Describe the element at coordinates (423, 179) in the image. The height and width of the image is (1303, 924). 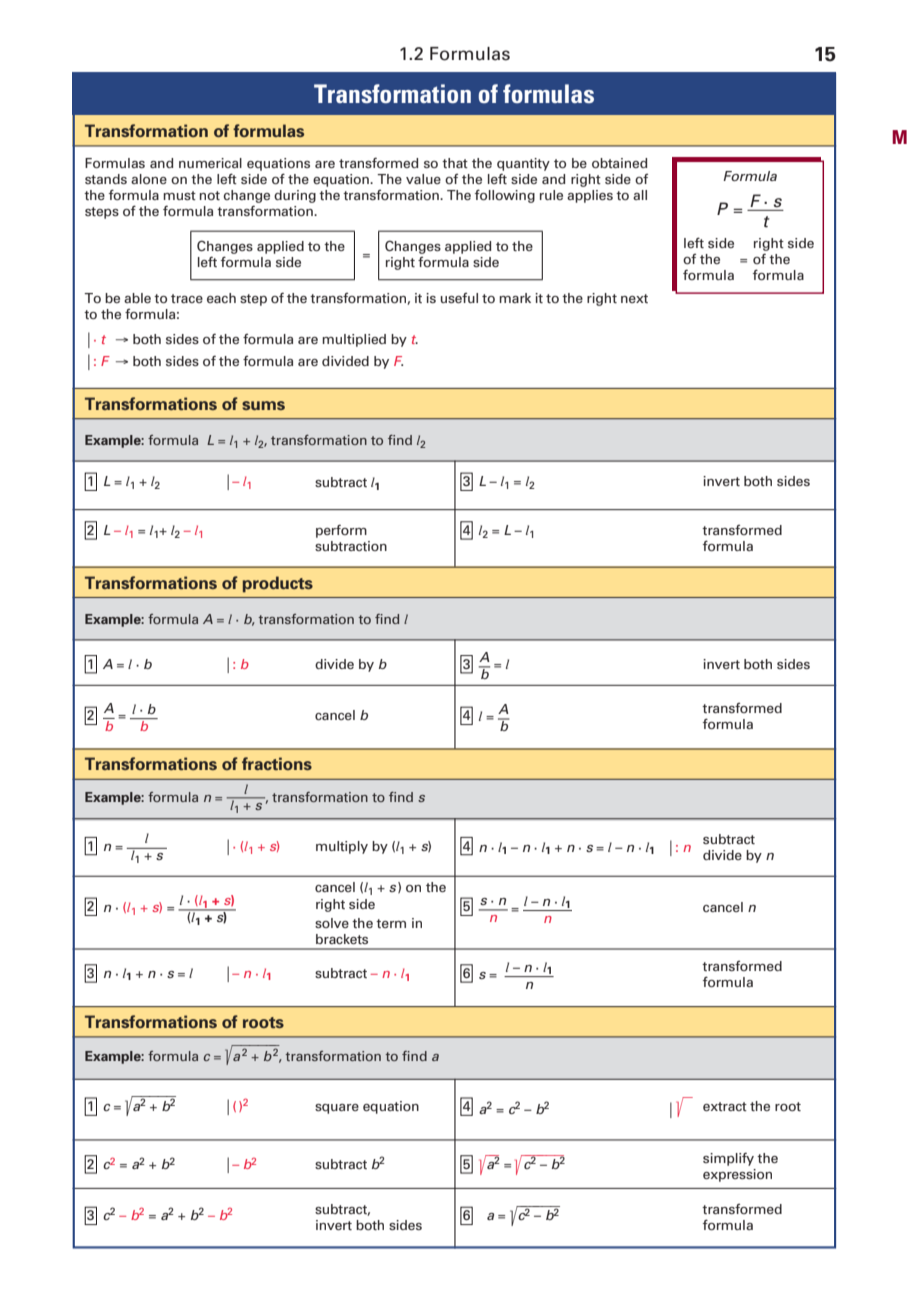
I see `value` at that location.
